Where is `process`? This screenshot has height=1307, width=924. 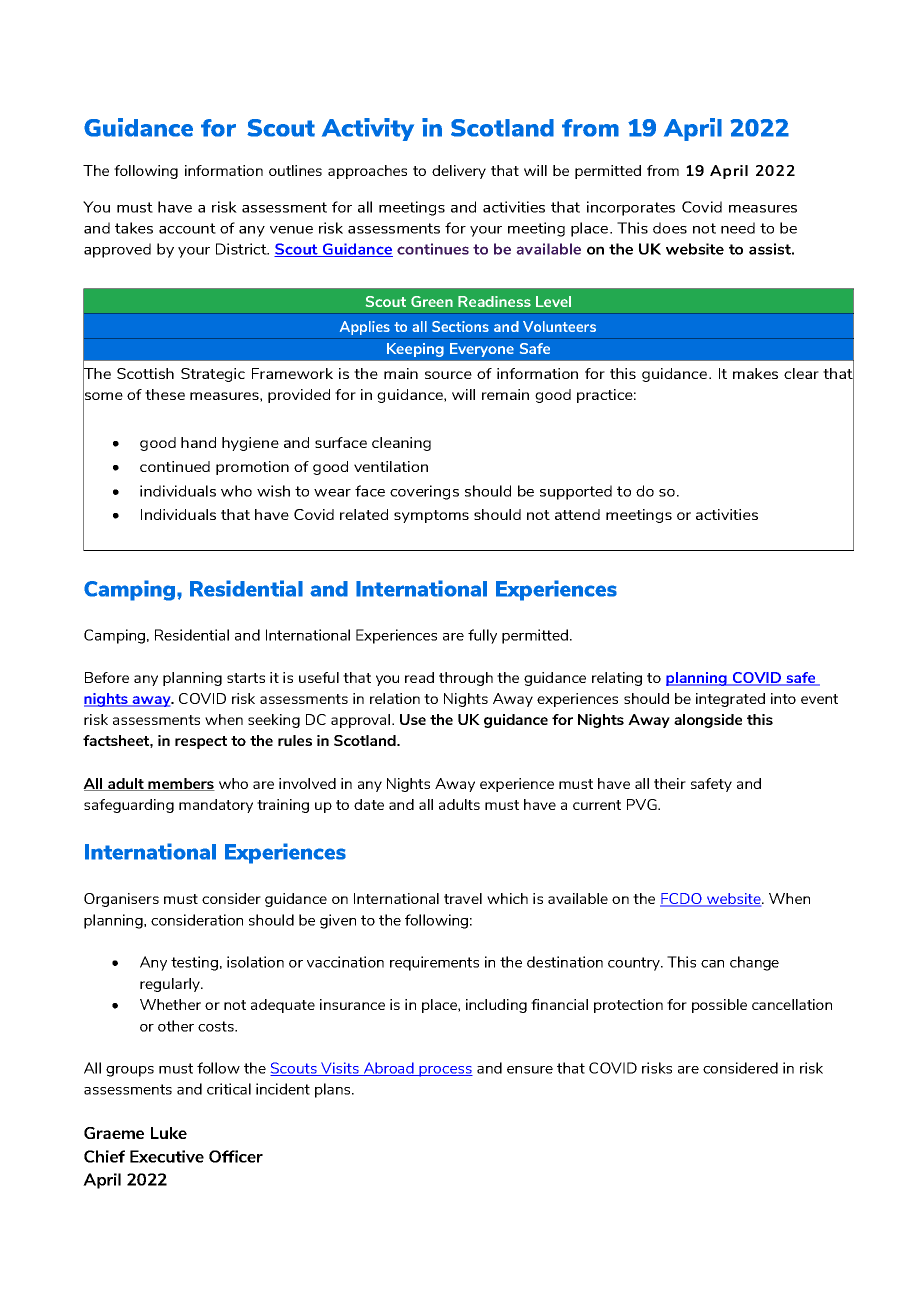
process is located at coordinates (445, 1071).
